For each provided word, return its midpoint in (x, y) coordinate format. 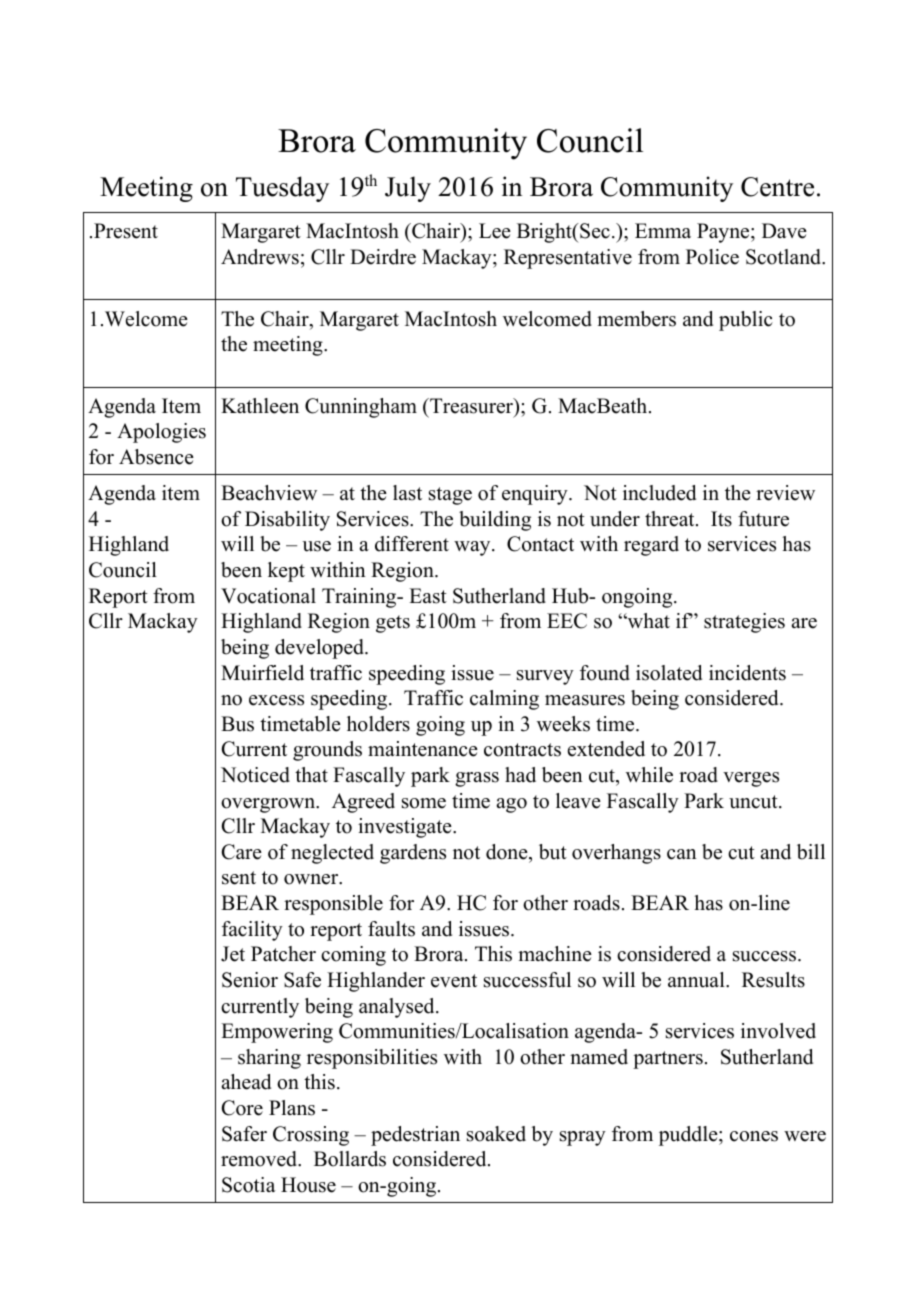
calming (504, 700)
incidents (747, 673)
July (408, 189)
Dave (784, 231)
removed (260, 1159)
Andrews (260, 257)
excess (276, 700)
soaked (496, 1134)
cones (754, 1136)
